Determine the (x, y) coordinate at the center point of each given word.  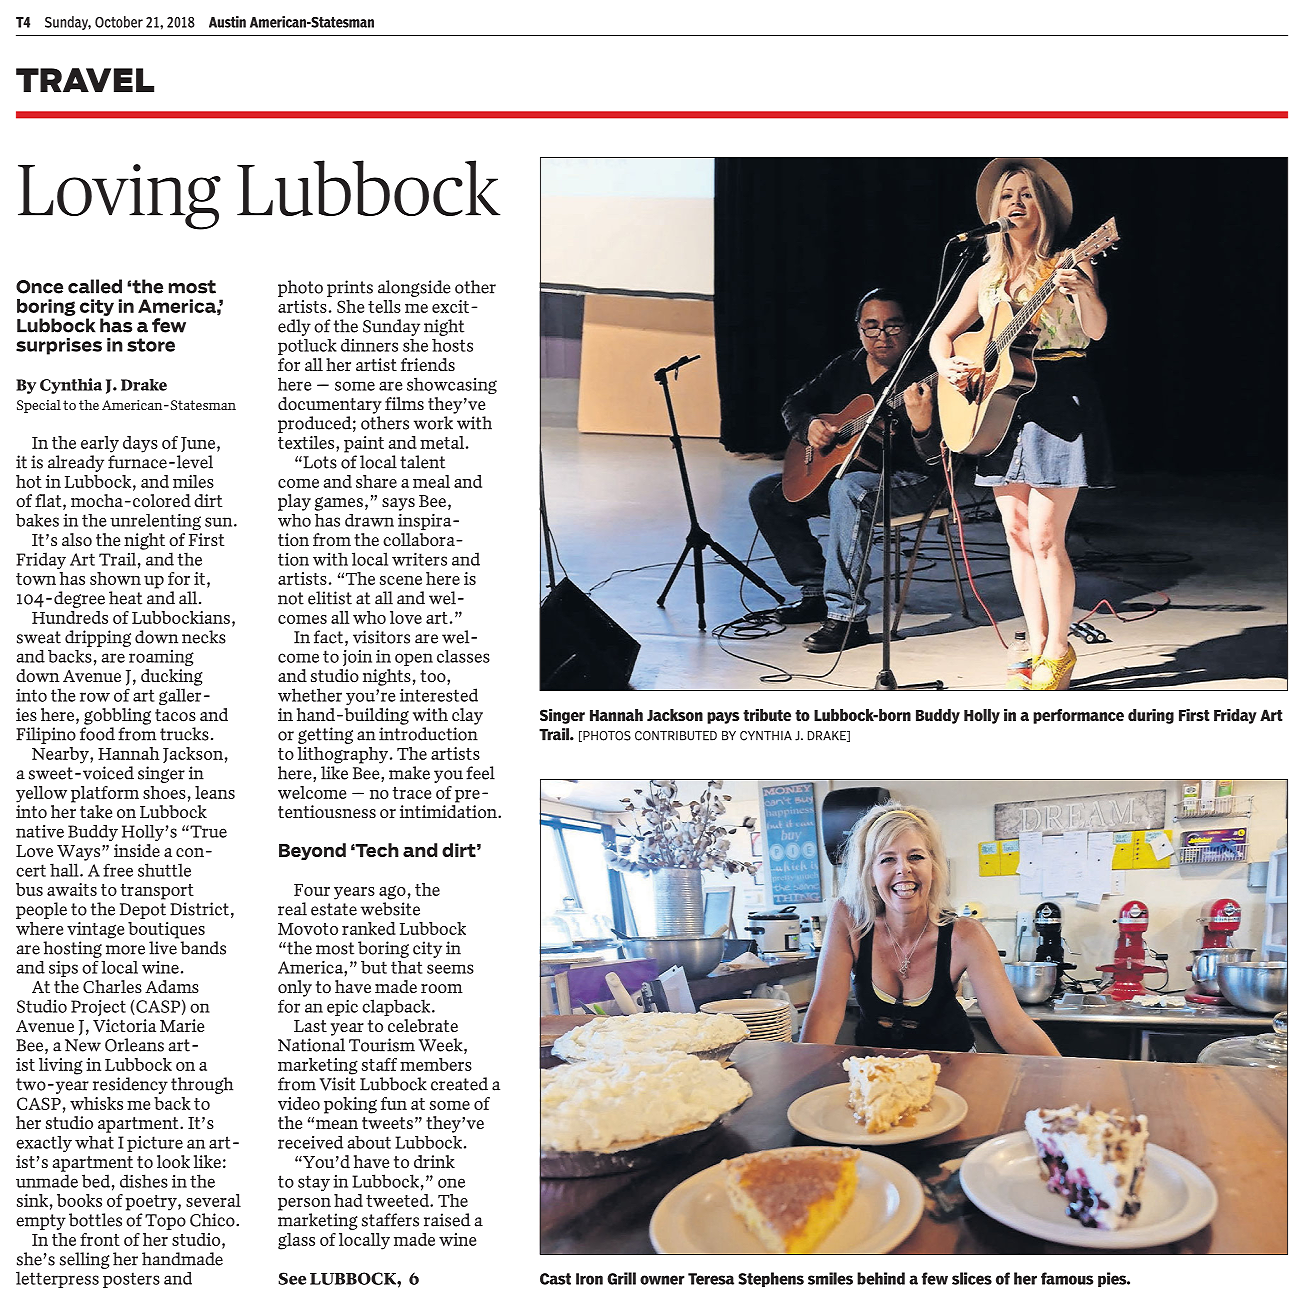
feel (480, 773)
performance (1078, 716)
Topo (165, 1222)
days (140, 444)
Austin (227, 22)
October (119, 22)
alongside (414, 288)
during (1151, 716)
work (433, 423)
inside (137, 850)
